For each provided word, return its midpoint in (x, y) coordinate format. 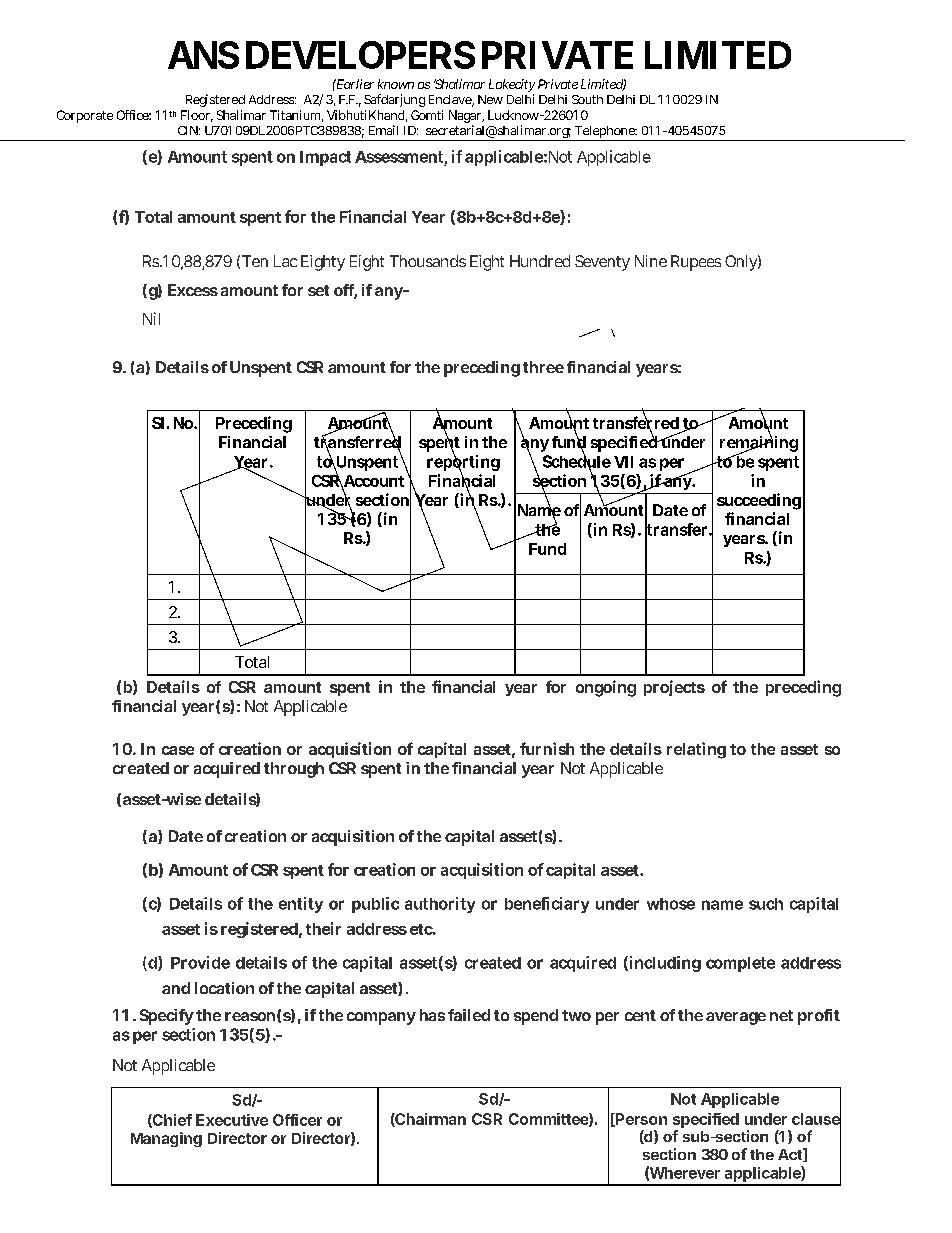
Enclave (451, 101)
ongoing (606, 688)
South (587, 99)
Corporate (85, 116)
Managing (166, 1139)
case (178, 750)
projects (674, 688)
